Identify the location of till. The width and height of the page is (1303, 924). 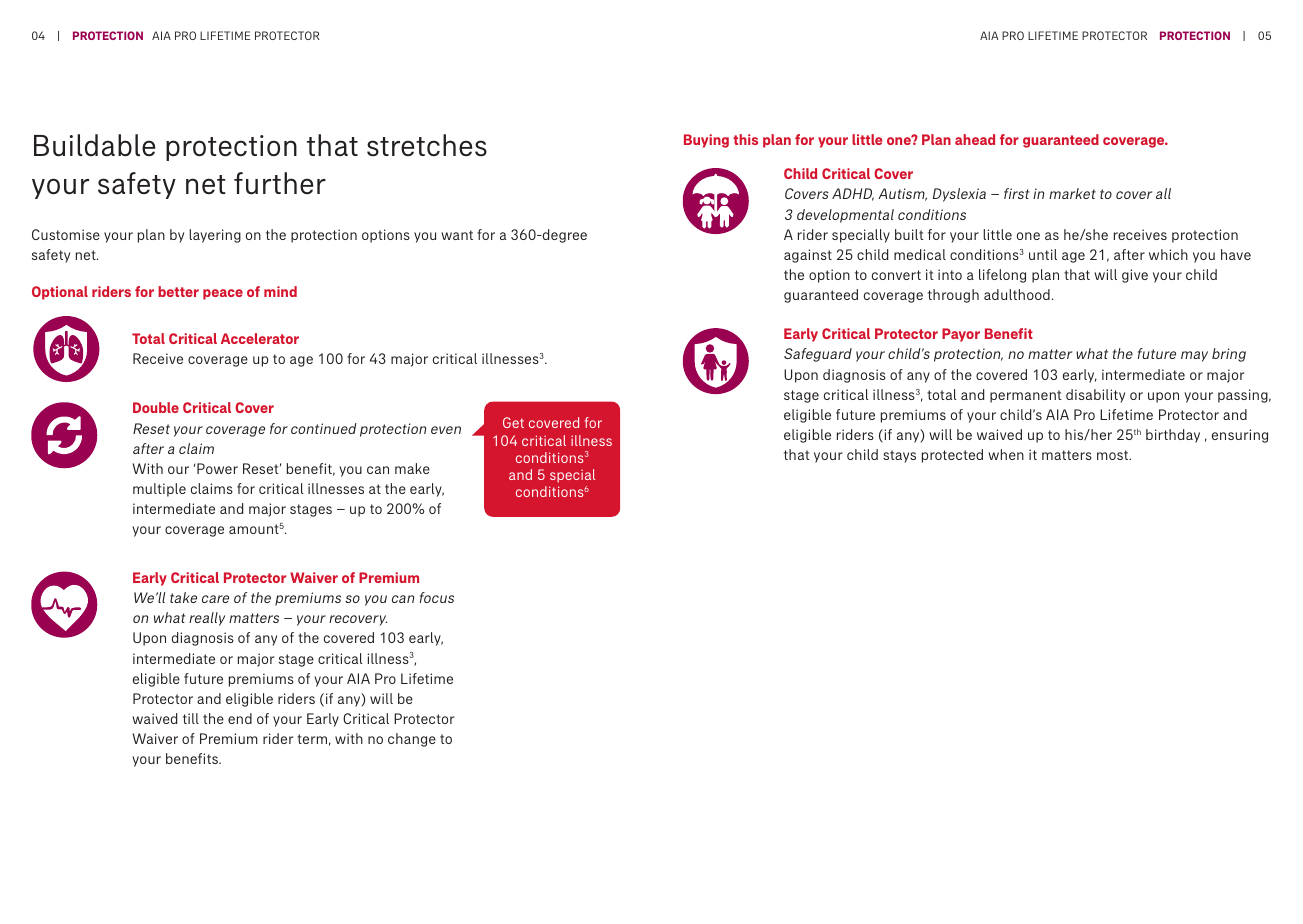
(191, 718).
